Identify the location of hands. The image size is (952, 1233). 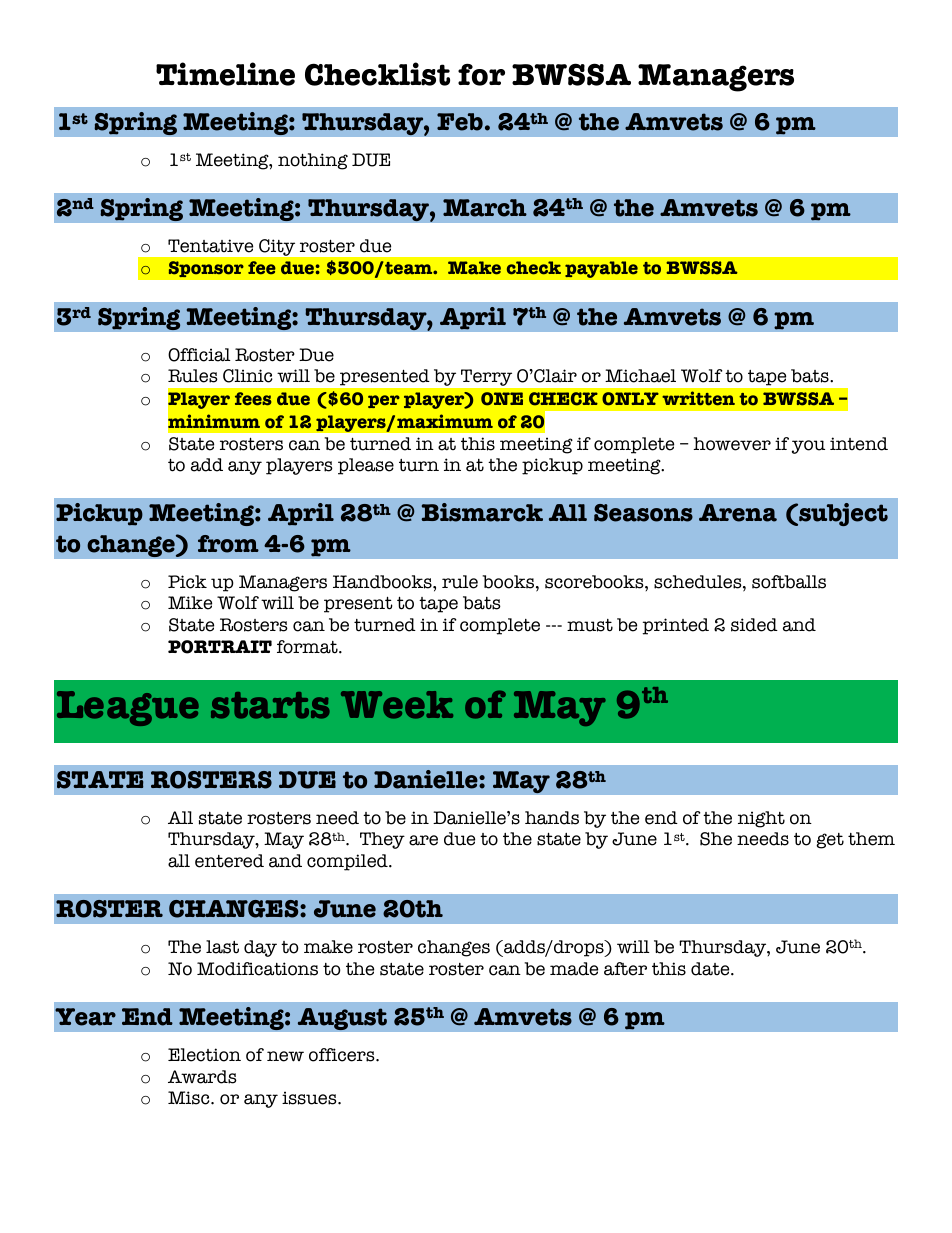
(552, 818).
